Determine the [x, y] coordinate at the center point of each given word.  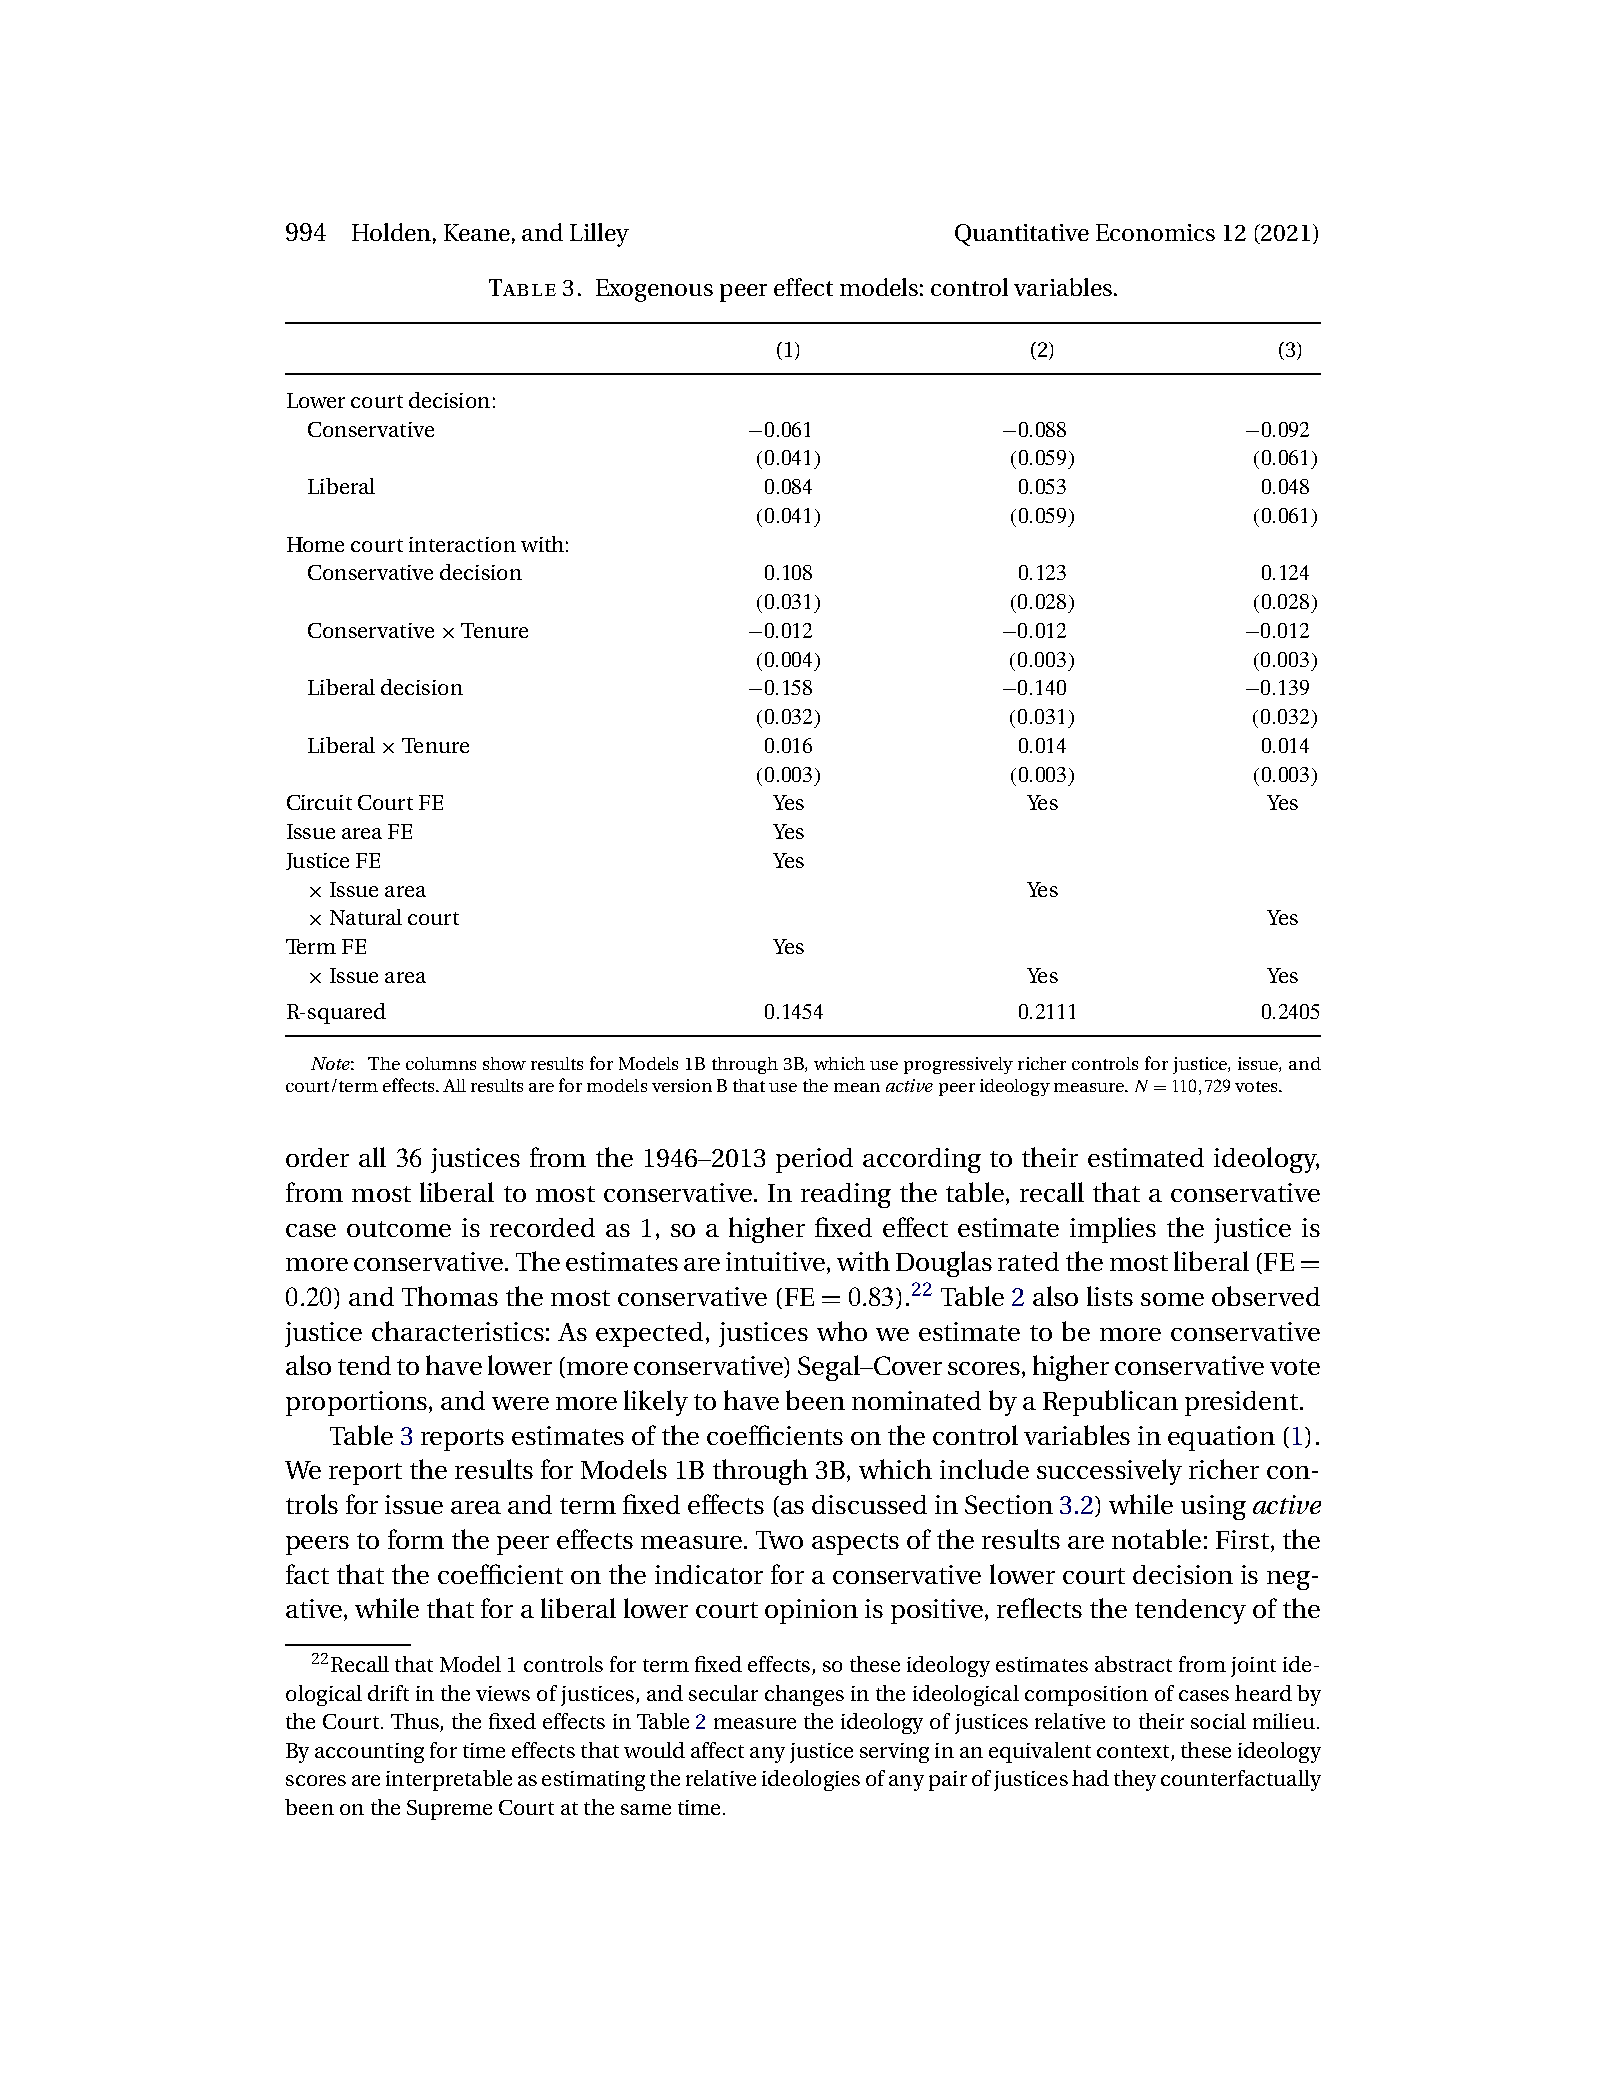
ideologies [811, 1780]
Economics [1155, 232]
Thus [416, 1722]
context [1134, 1753]
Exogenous [654, 290]
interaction [462, 544]
